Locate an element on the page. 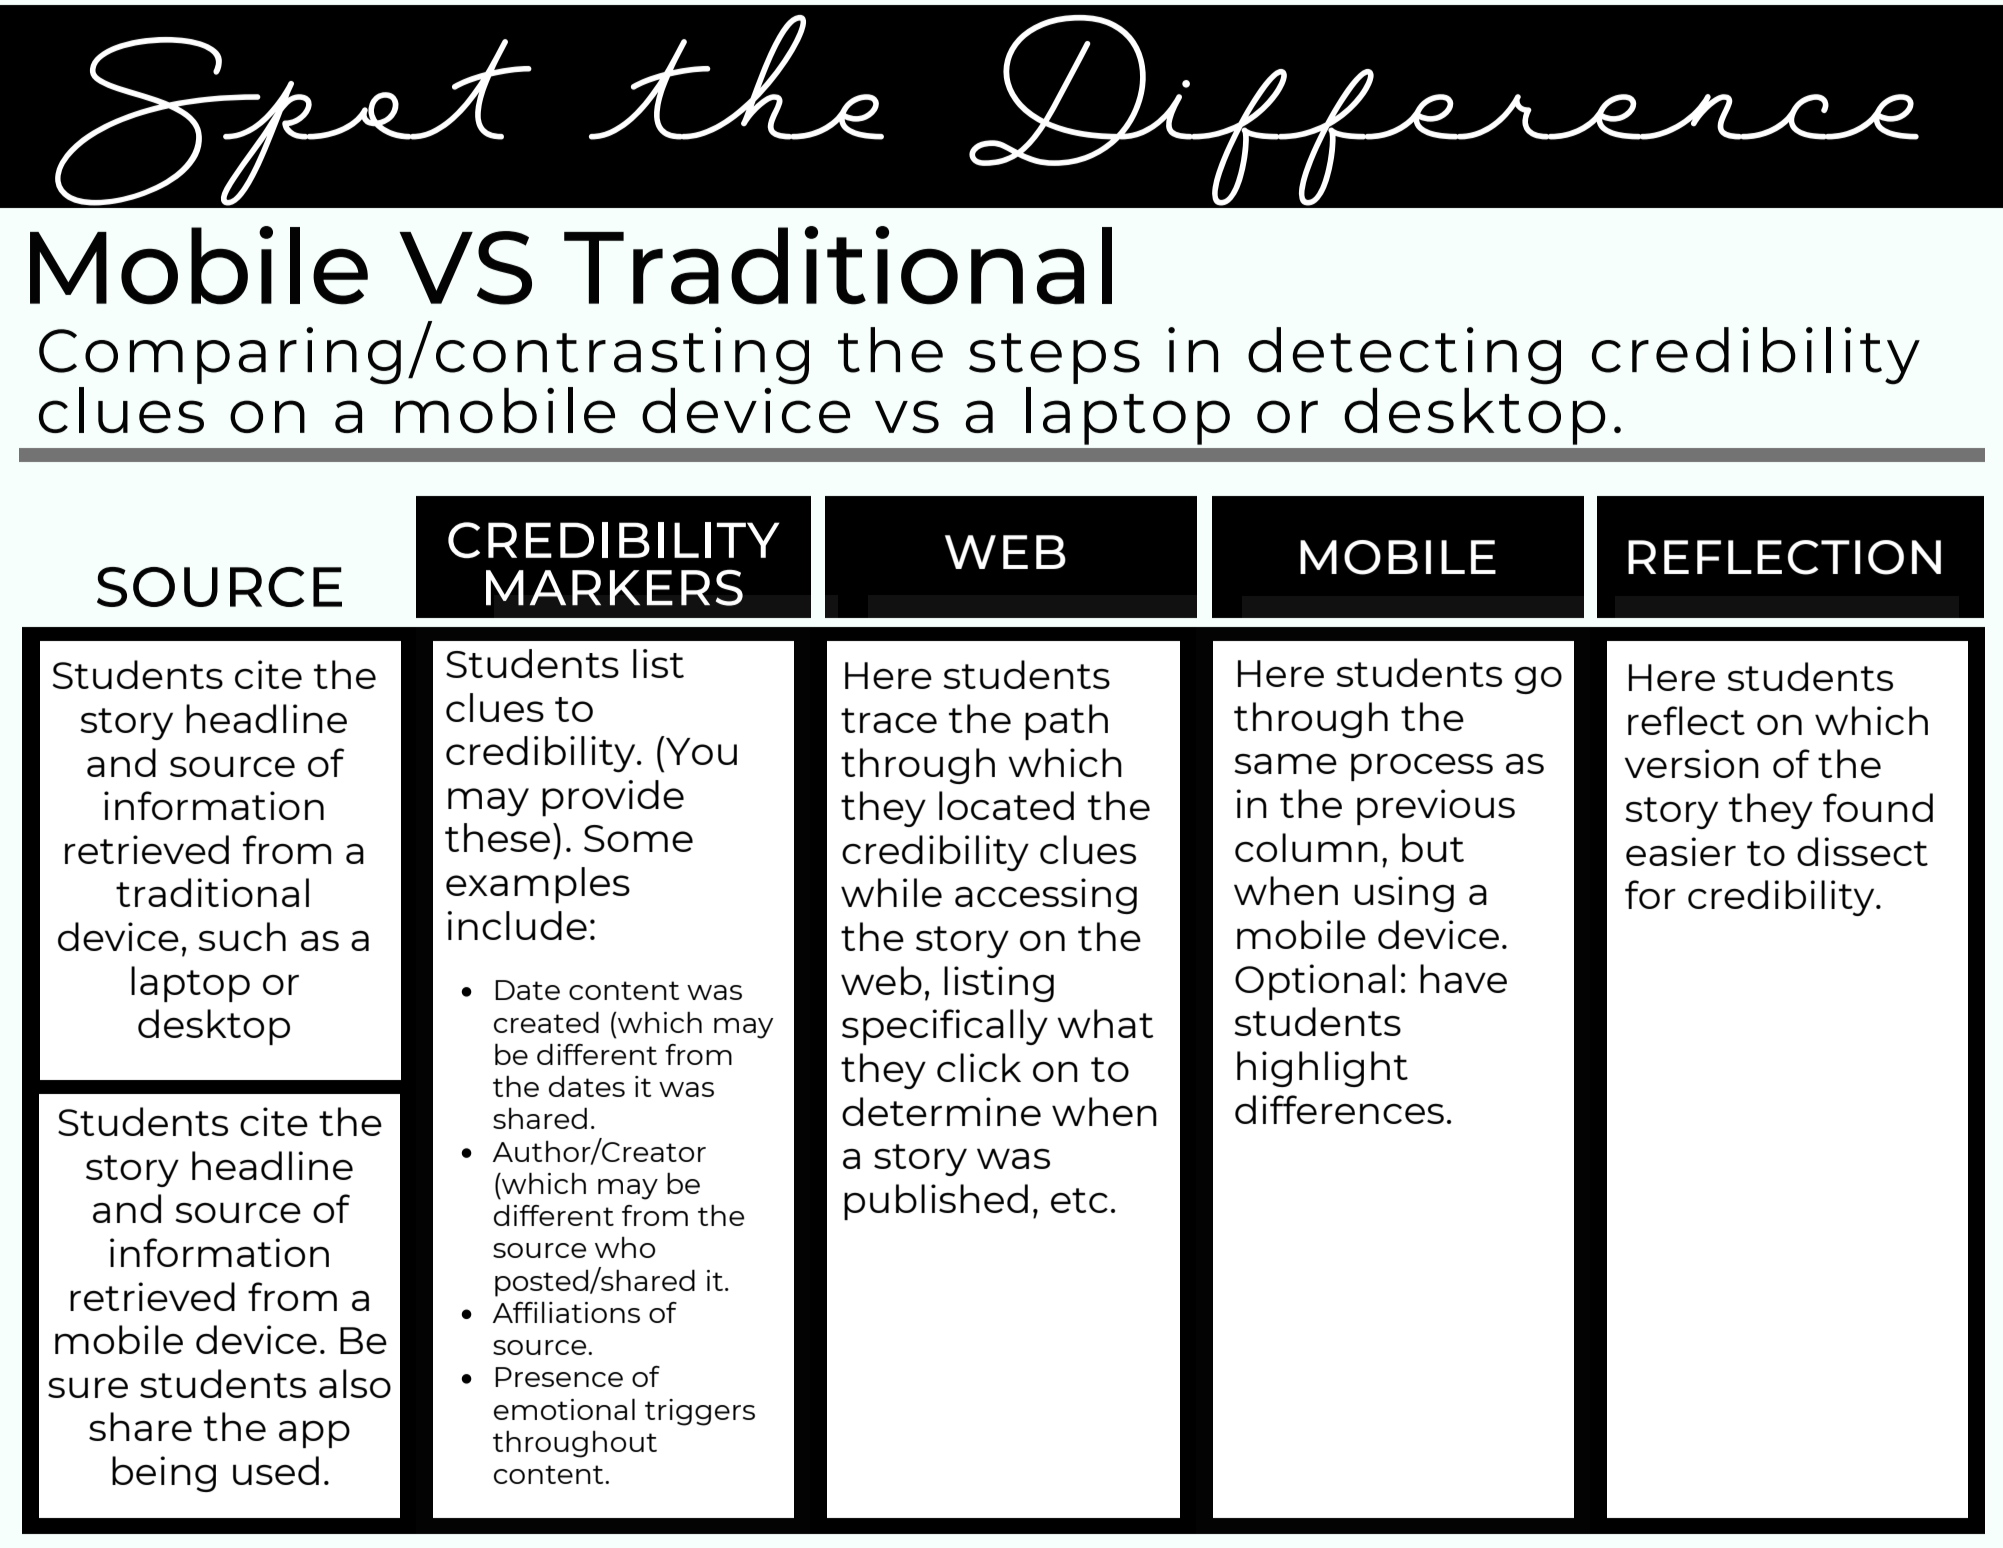  who is located at coordinates (625, 1247).
